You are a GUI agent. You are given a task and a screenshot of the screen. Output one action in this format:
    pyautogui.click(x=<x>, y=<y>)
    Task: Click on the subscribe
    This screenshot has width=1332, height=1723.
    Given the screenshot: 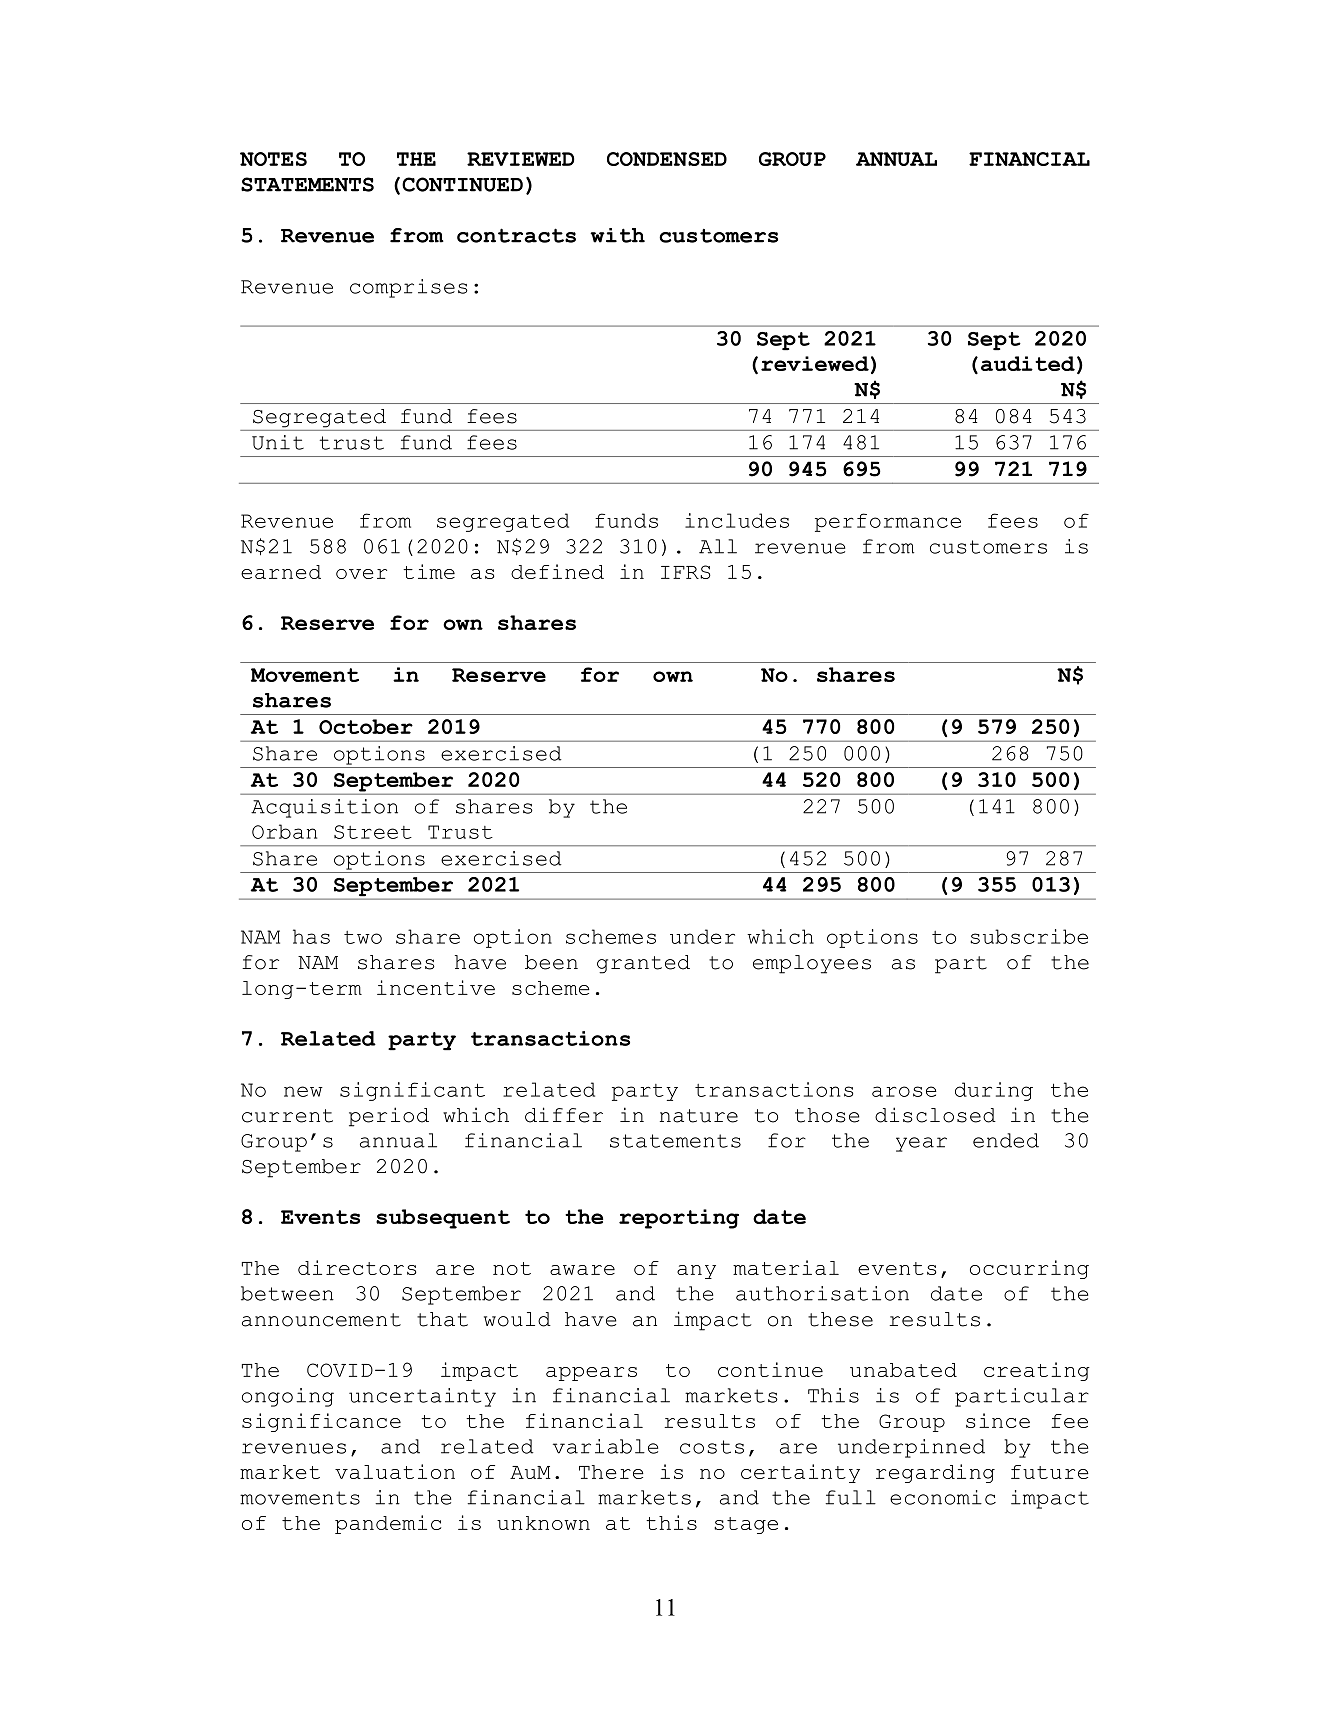 What is the action you would take?
    pyautogui.click(x=1029, y=936)
